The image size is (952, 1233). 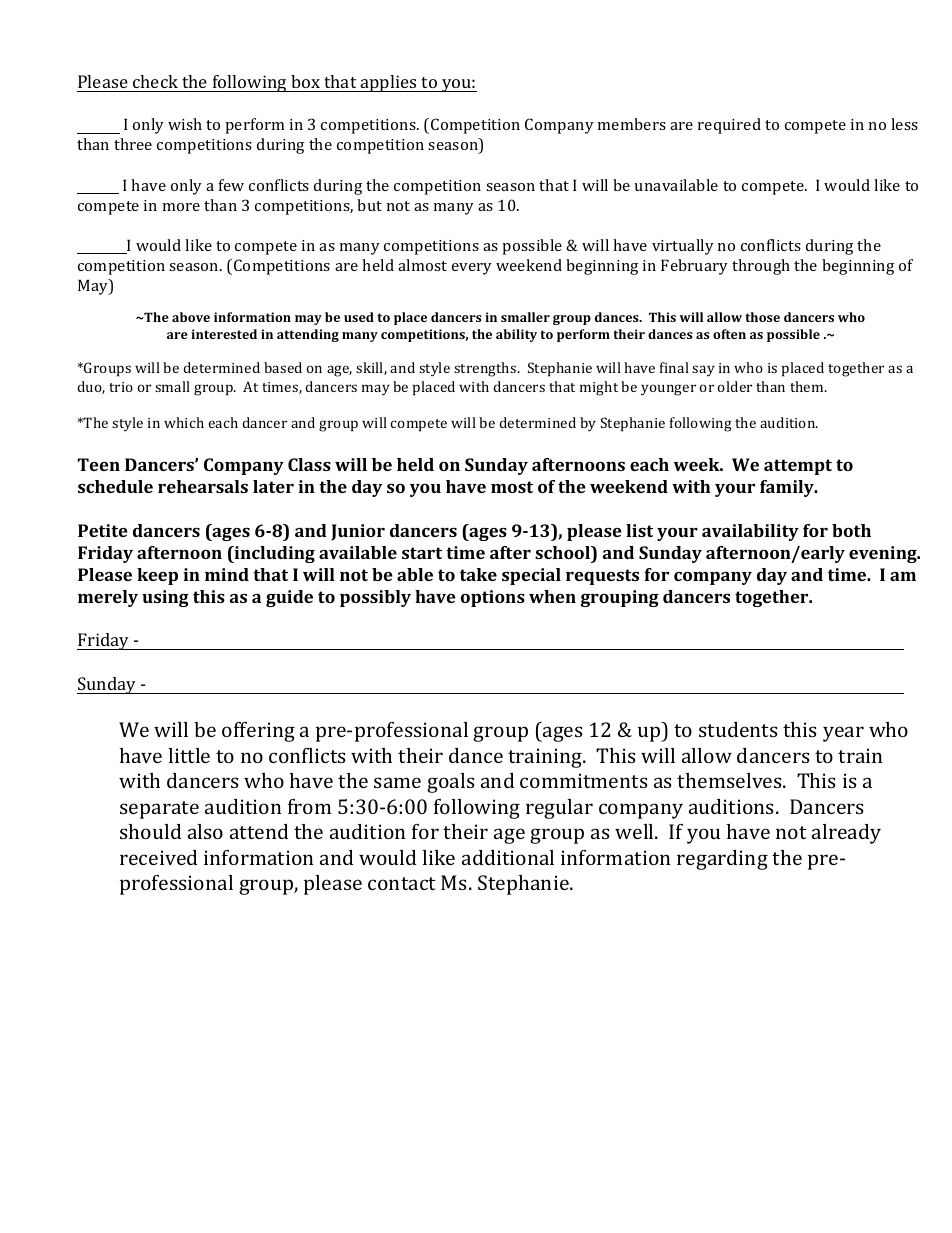 I want to click on required, so click(x=729, y=126).
